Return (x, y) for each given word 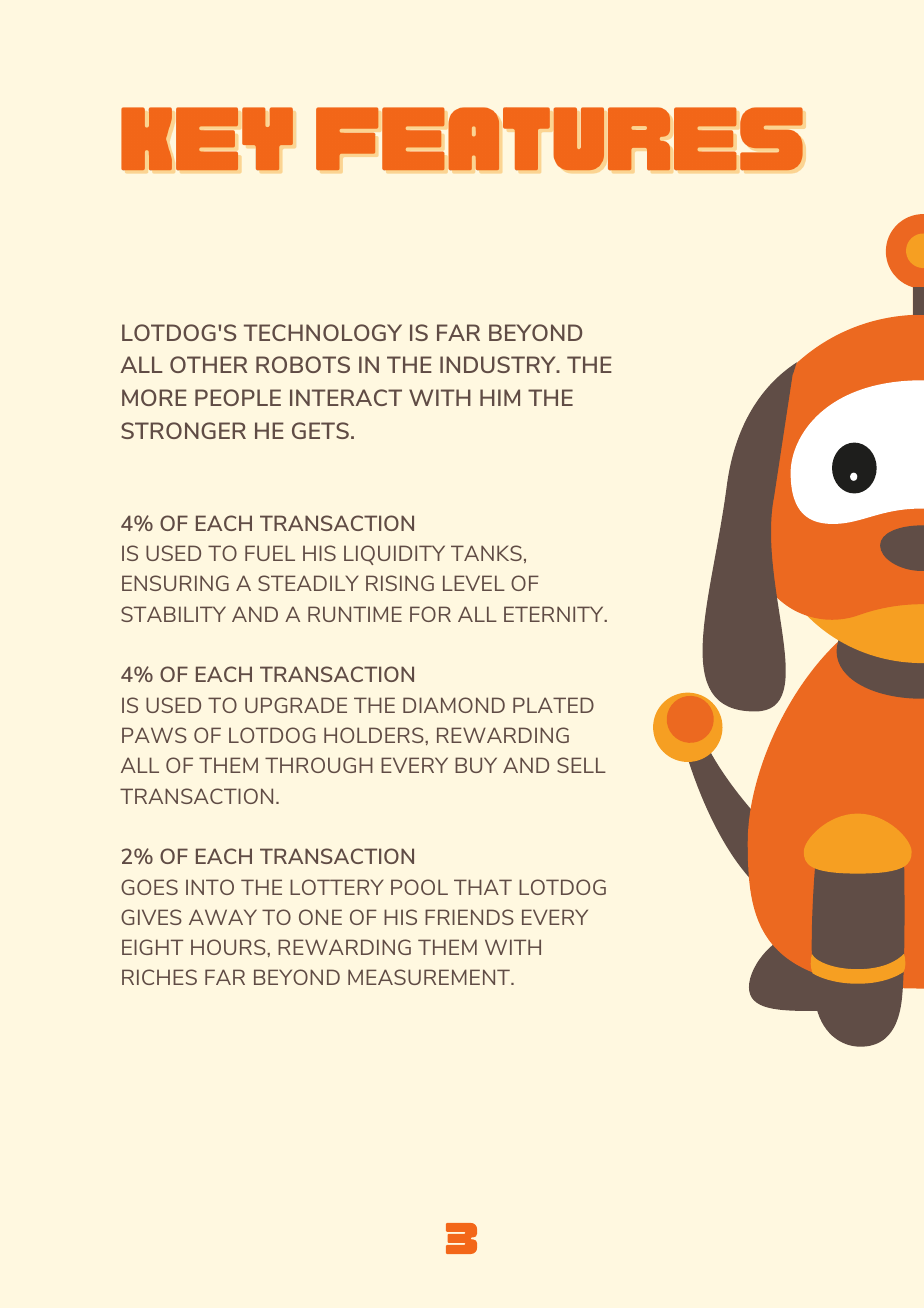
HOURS (229, 947)
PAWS (154, 735)
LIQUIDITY (394, 555)
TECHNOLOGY (323, 332)
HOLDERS (375, 735)
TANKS (486, 553)
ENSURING (175, 583)
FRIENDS (469, 917)
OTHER (208, 364)
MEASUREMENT (430, 977)
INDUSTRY (499, 364)
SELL (581, 765)
